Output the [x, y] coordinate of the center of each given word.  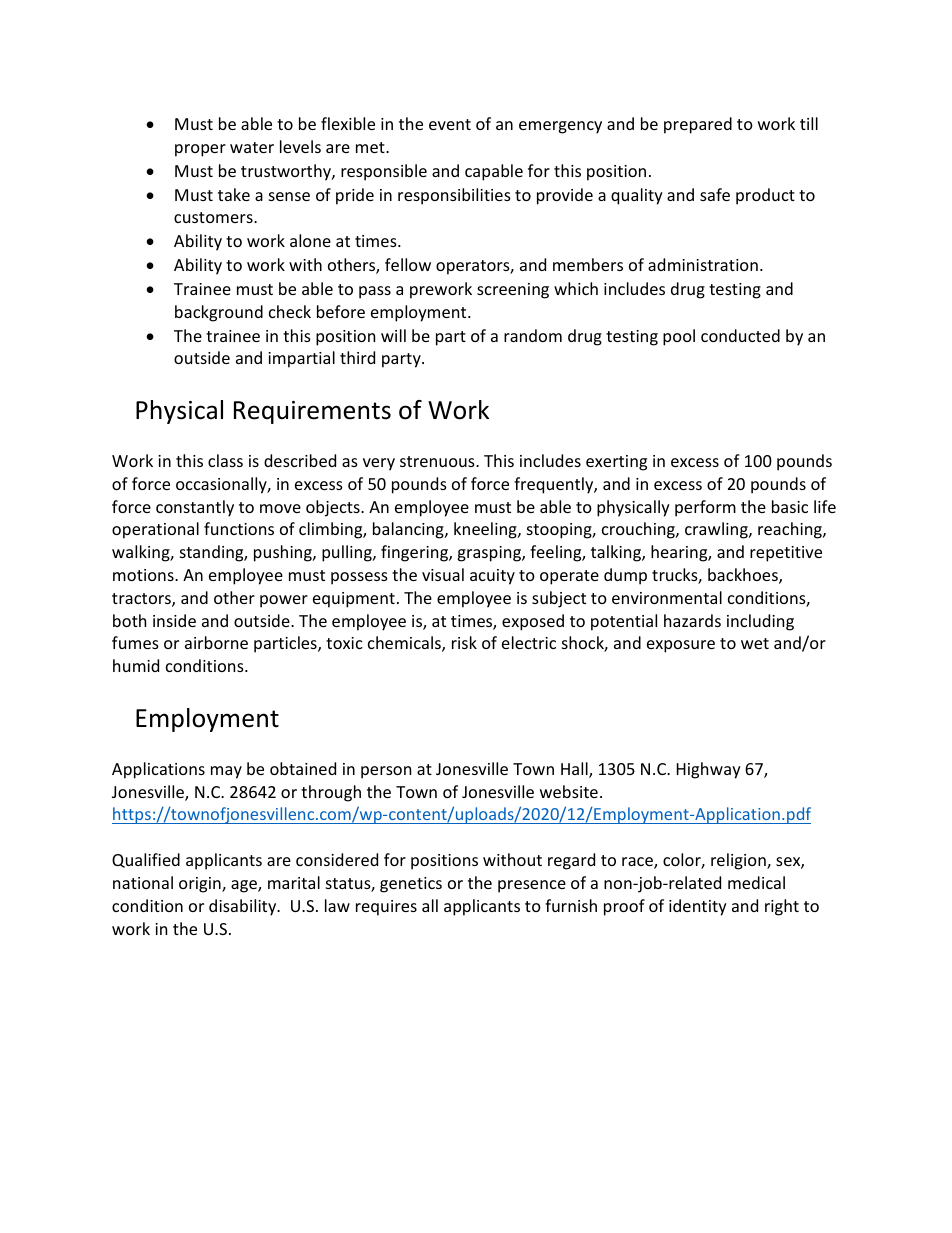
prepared [698, 125]
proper [200, 150]
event [450, 124]
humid [136, 665]
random [533, 335]
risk [464, 642]
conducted [740, 335]
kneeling [486, 530]
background [219, 313]
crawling [717, 530]
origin [201, 885]
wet [755, 643]
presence [532, 886]
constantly [195, 508]
